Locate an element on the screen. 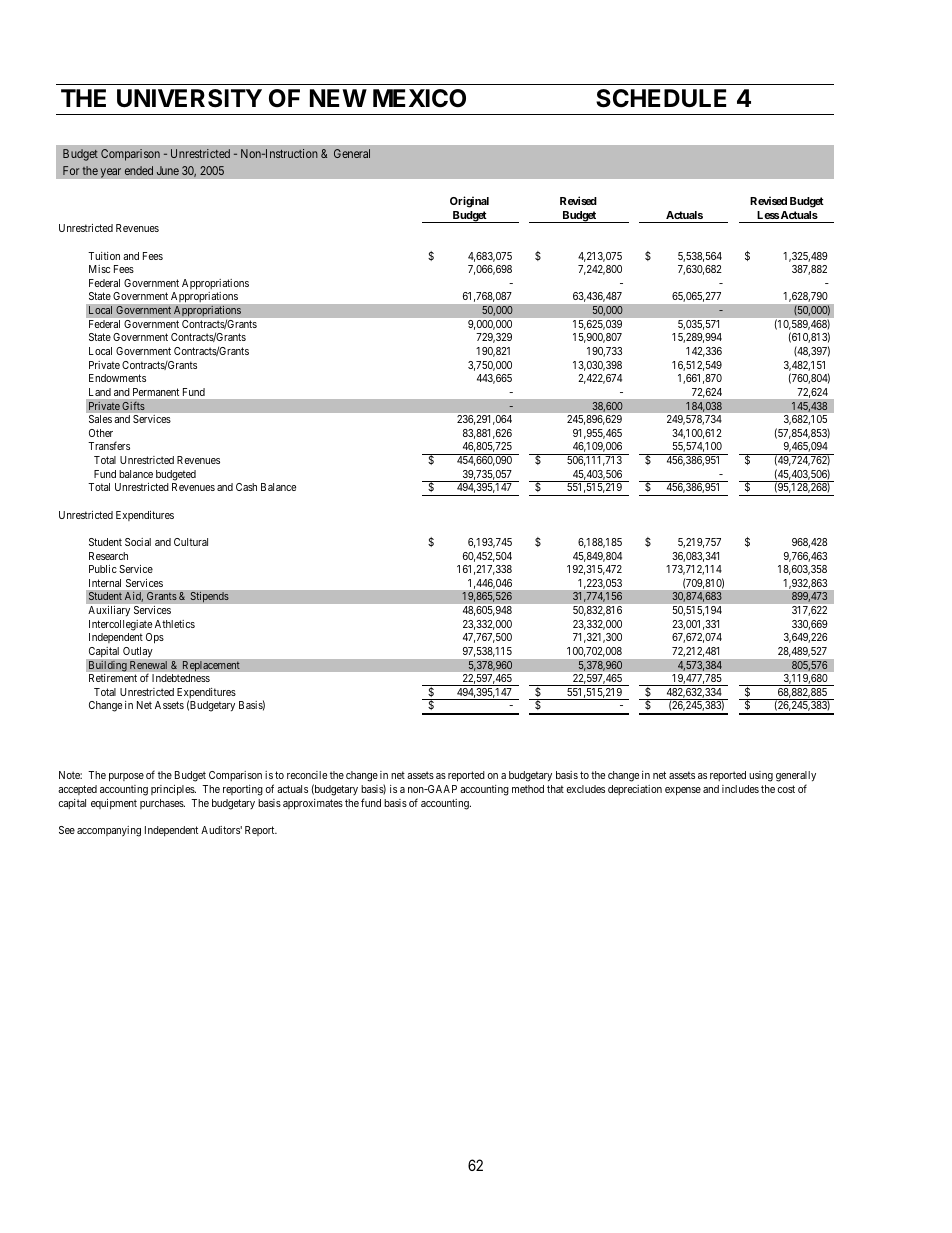 This screenshot has width=952, height=1233. UNIVERSITY is located at coordinates (189, 98).
